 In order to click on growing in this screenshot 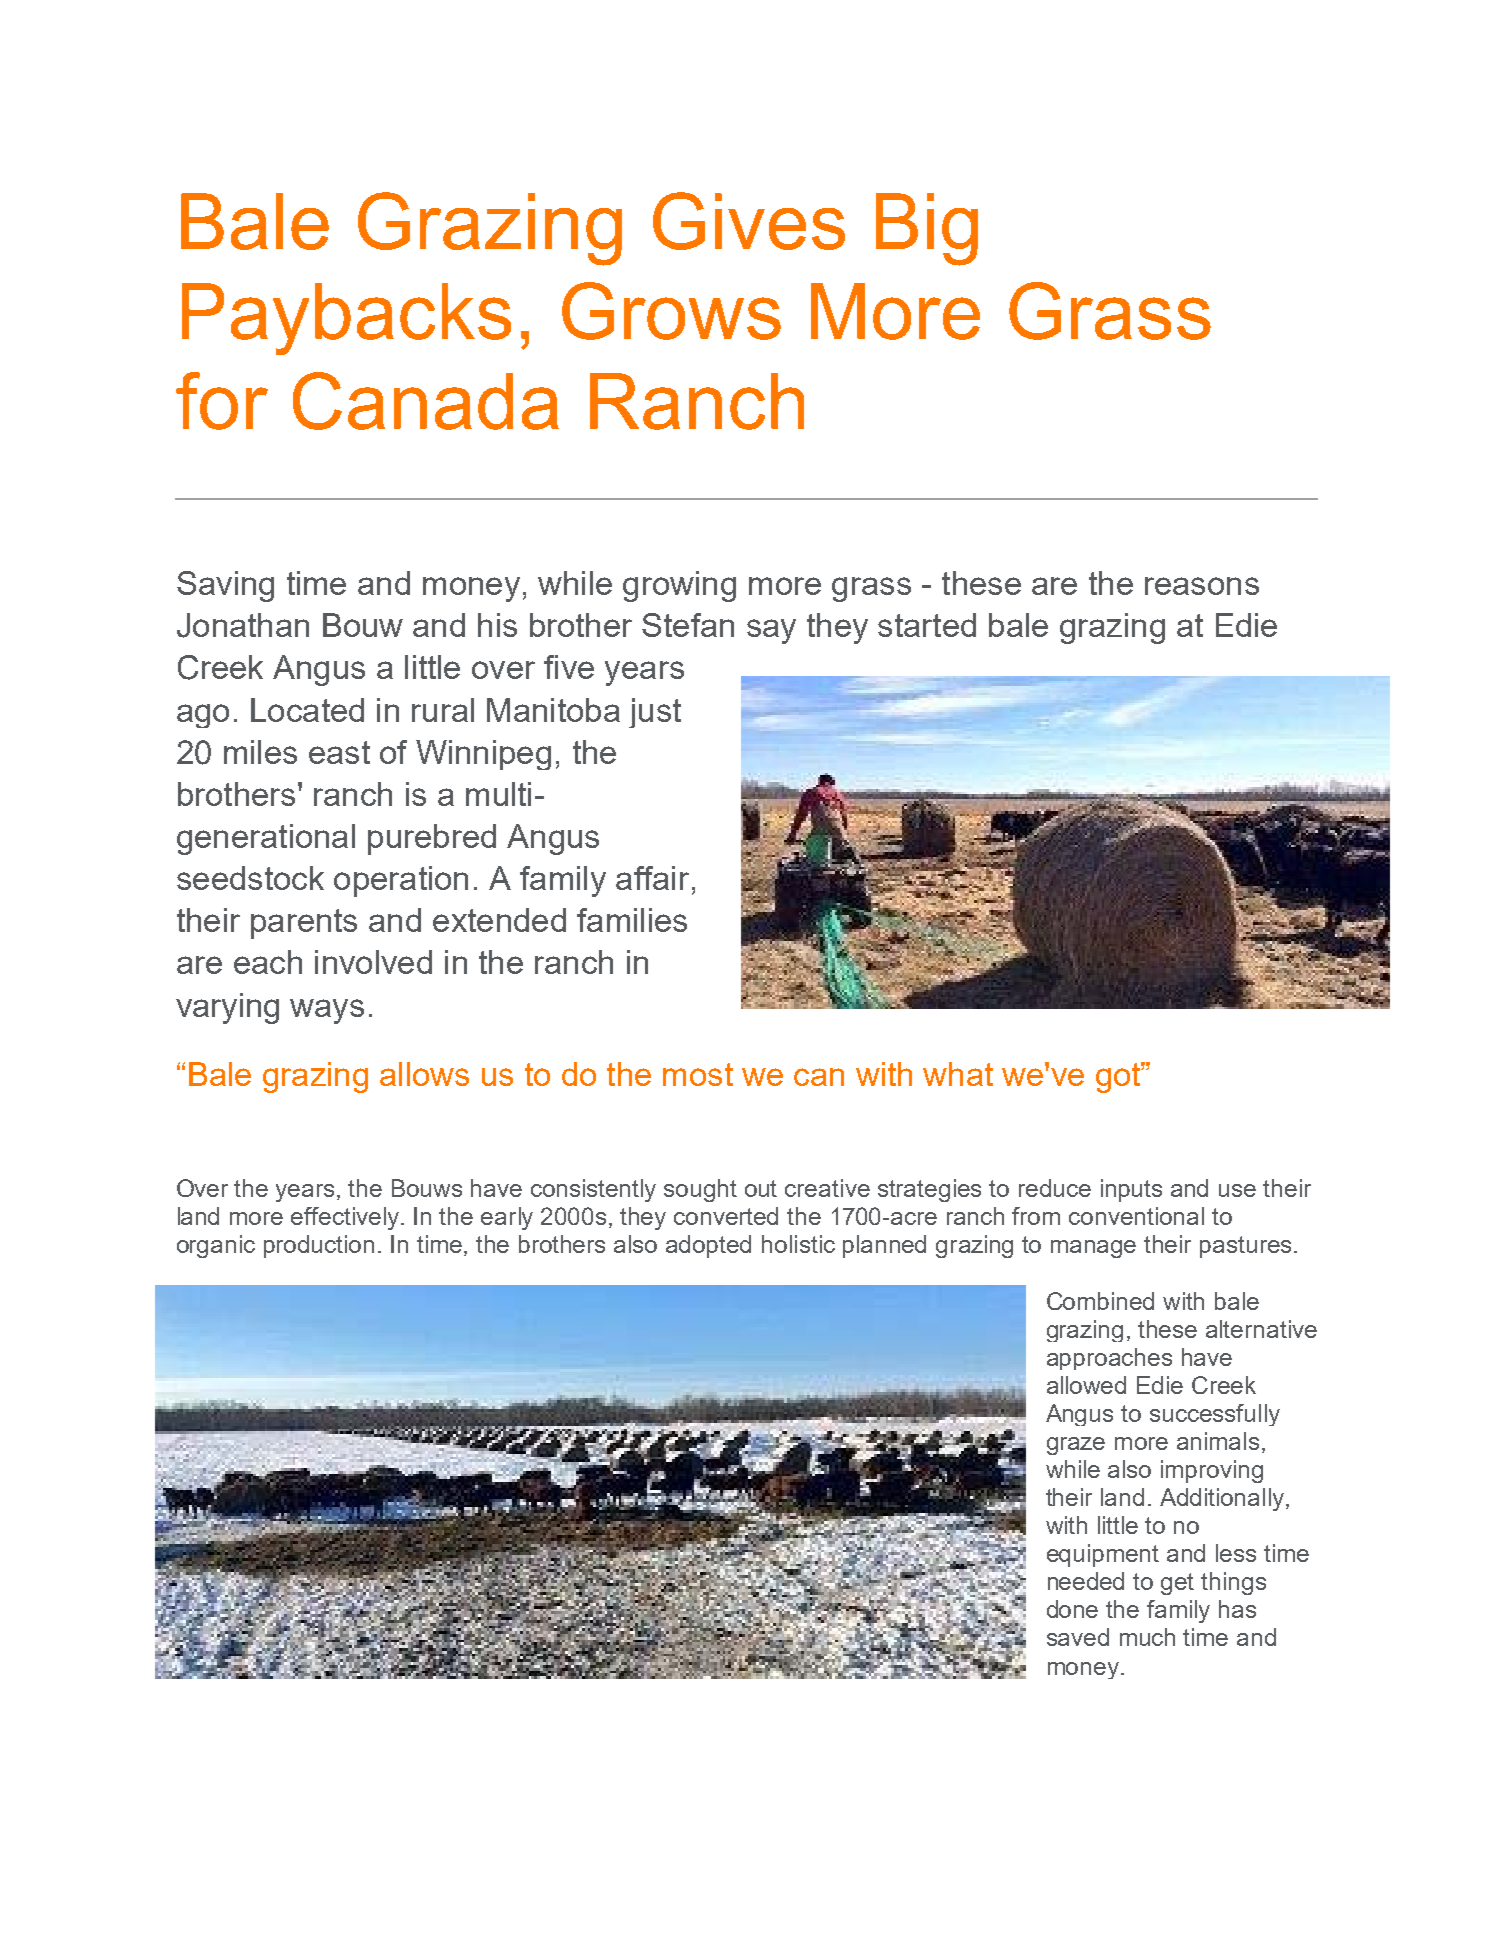, I will do `click(679, 586)`.
